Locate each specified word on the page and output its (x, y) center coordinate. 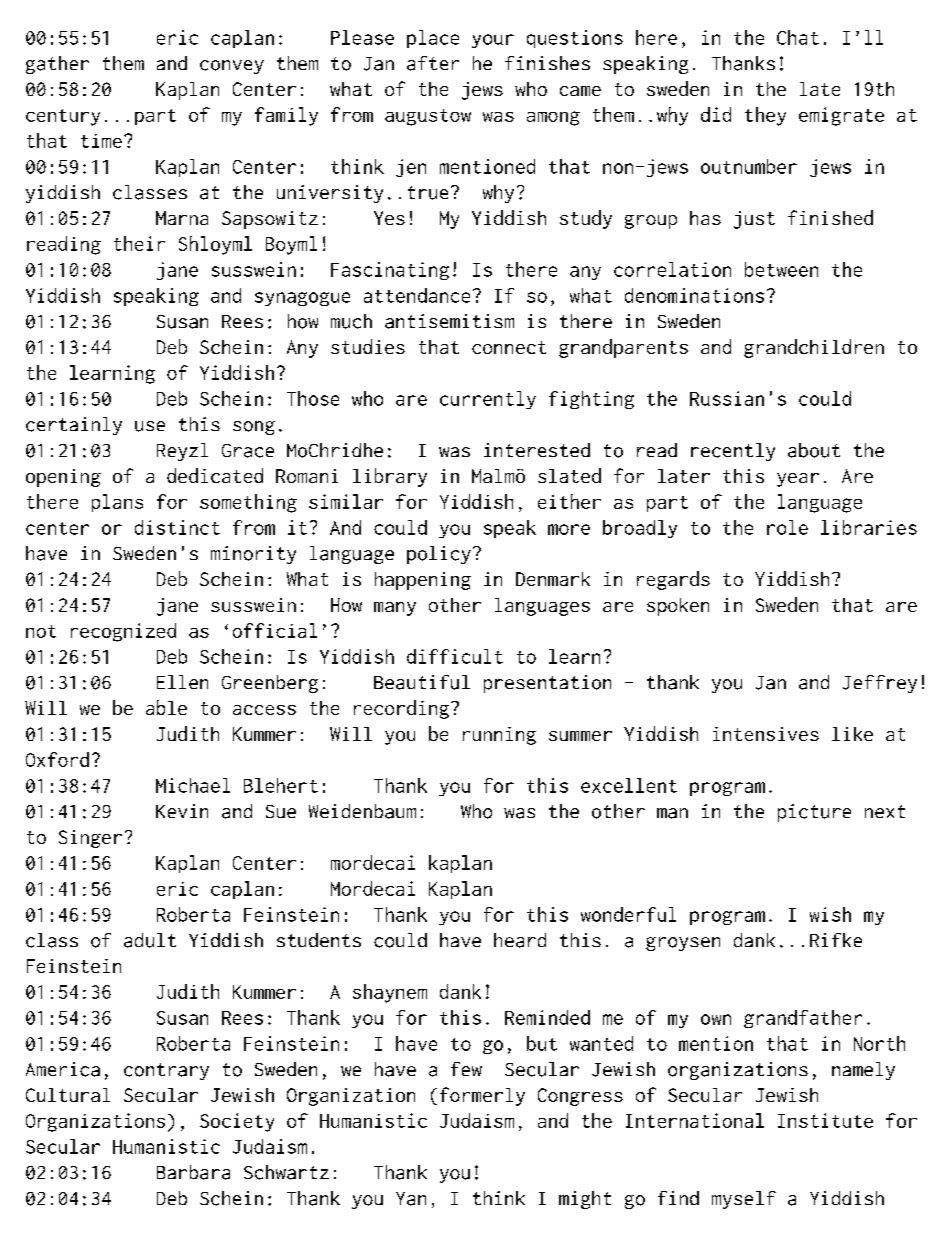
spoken (678, 607)
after (433, 63)
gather (57, 65)
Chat (798, 37)
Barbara (193, 1172)
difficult (455, 656)
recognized (123, 632)
